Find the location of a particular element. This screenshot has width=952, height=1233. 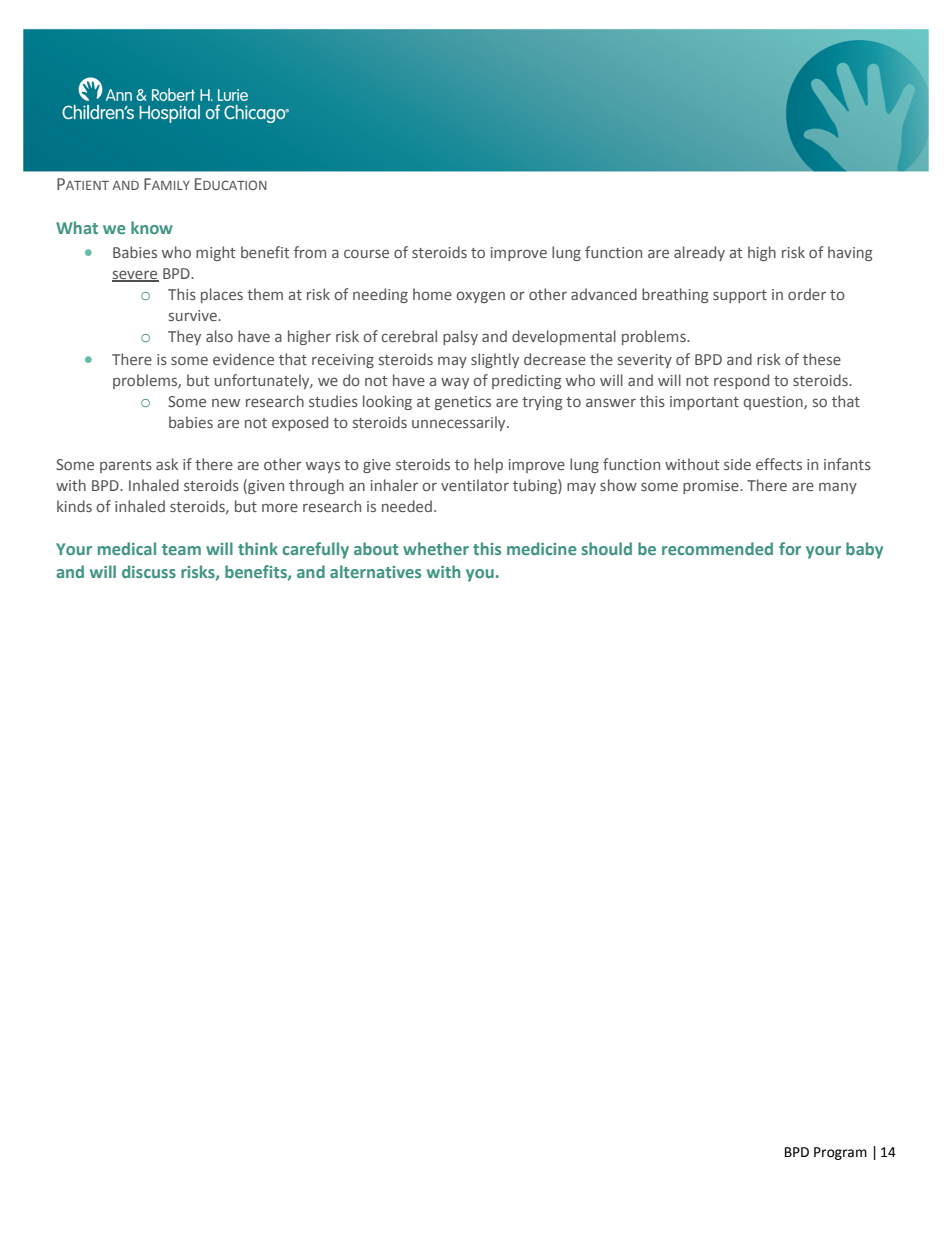

already is located at coordinates (699, 253).
